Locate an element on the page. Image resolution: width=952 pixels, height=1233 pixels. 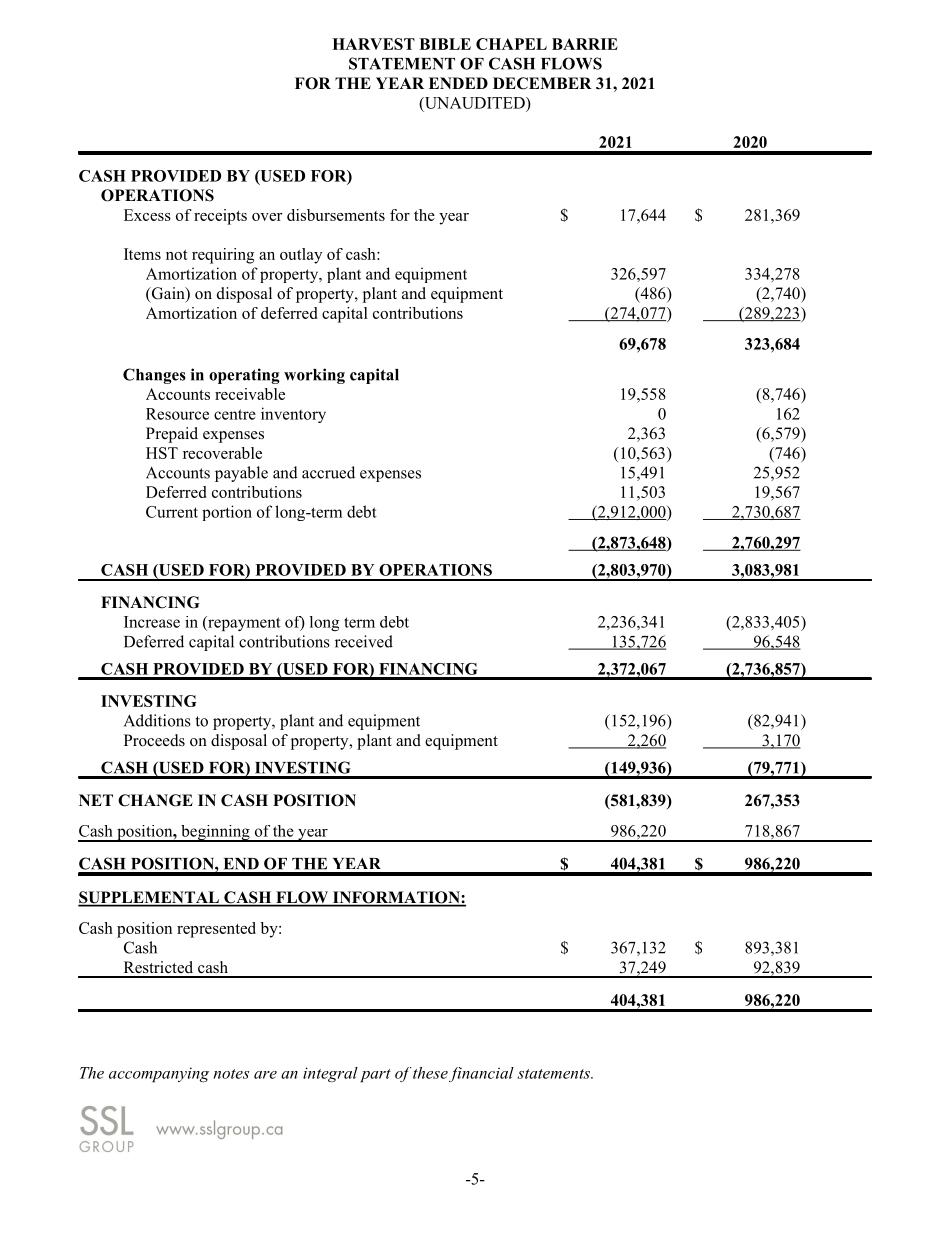
SUPPLEMENTAL is located at coordinates (149, 898).
